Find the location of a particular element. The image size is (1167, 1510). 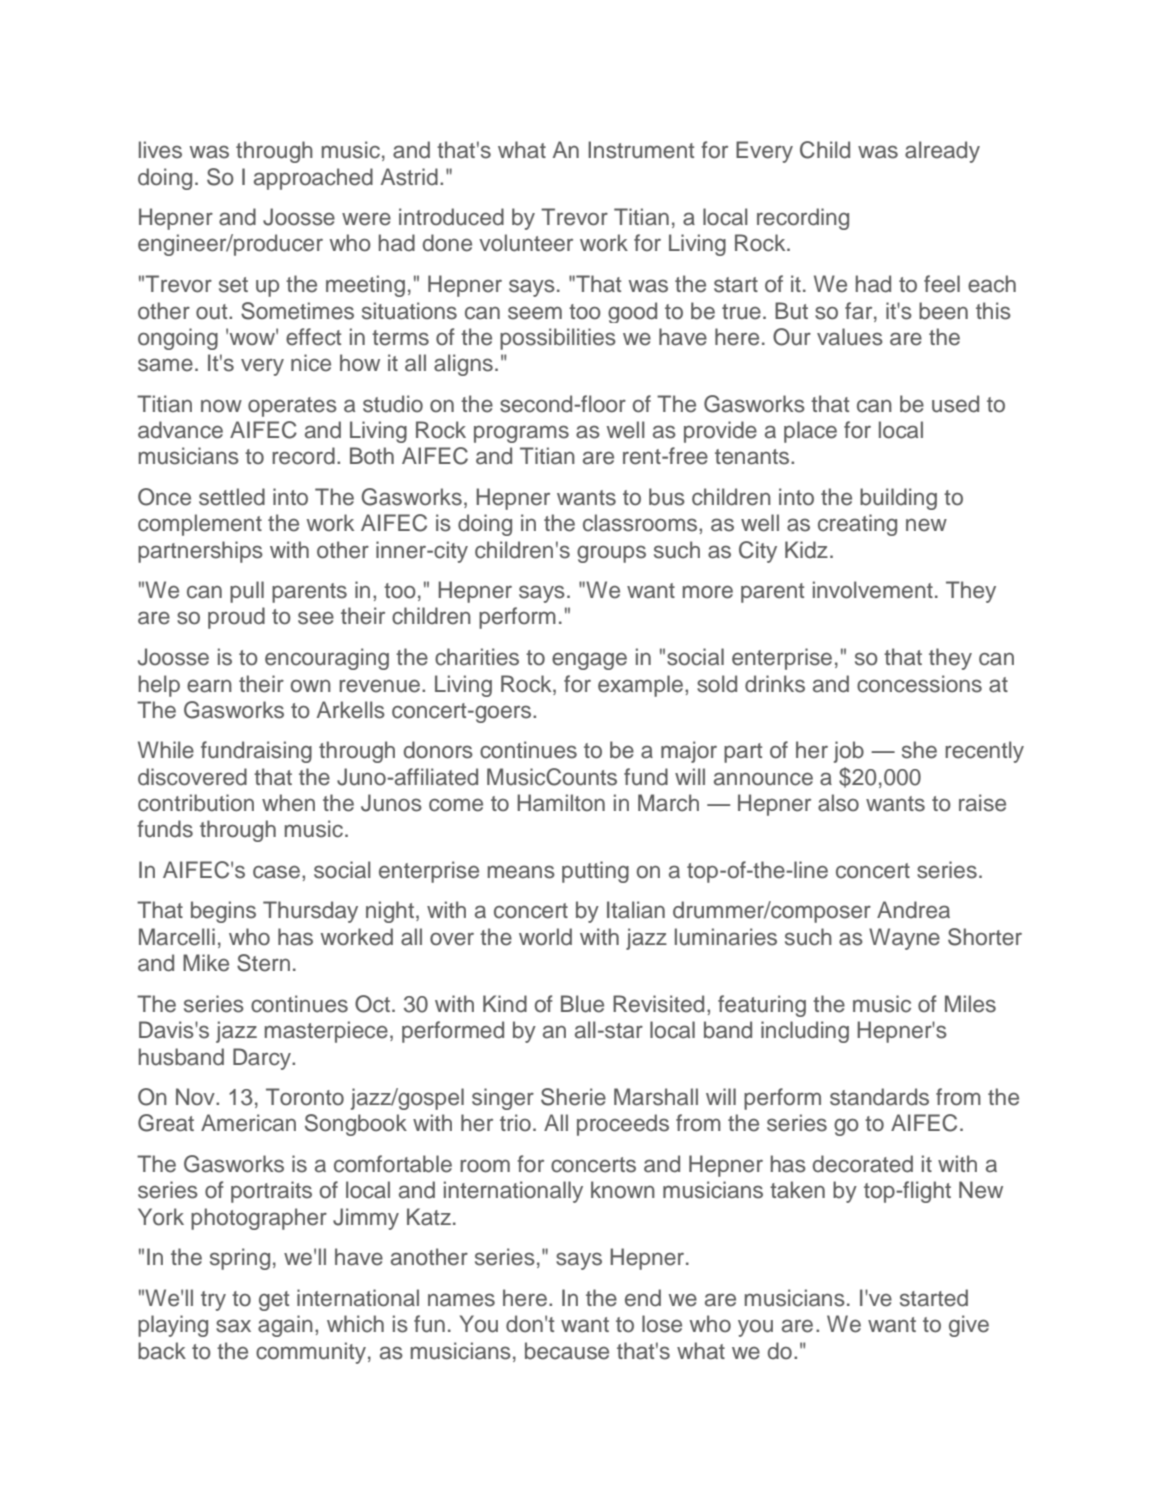

approached is located at coordinates (313, 179).
